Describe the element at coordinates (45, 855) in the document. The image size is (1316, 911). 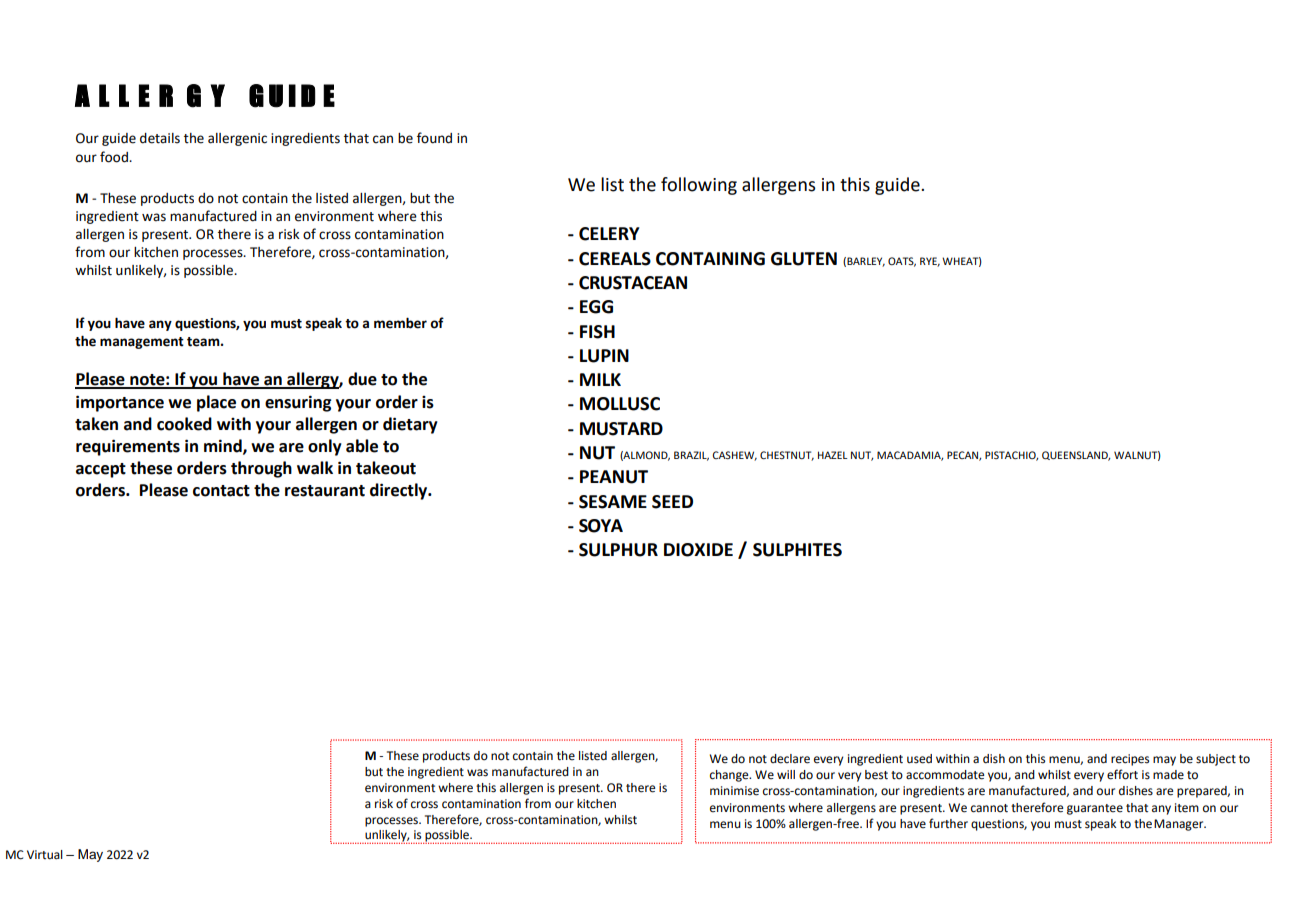
I see `Virtual` at that location.
